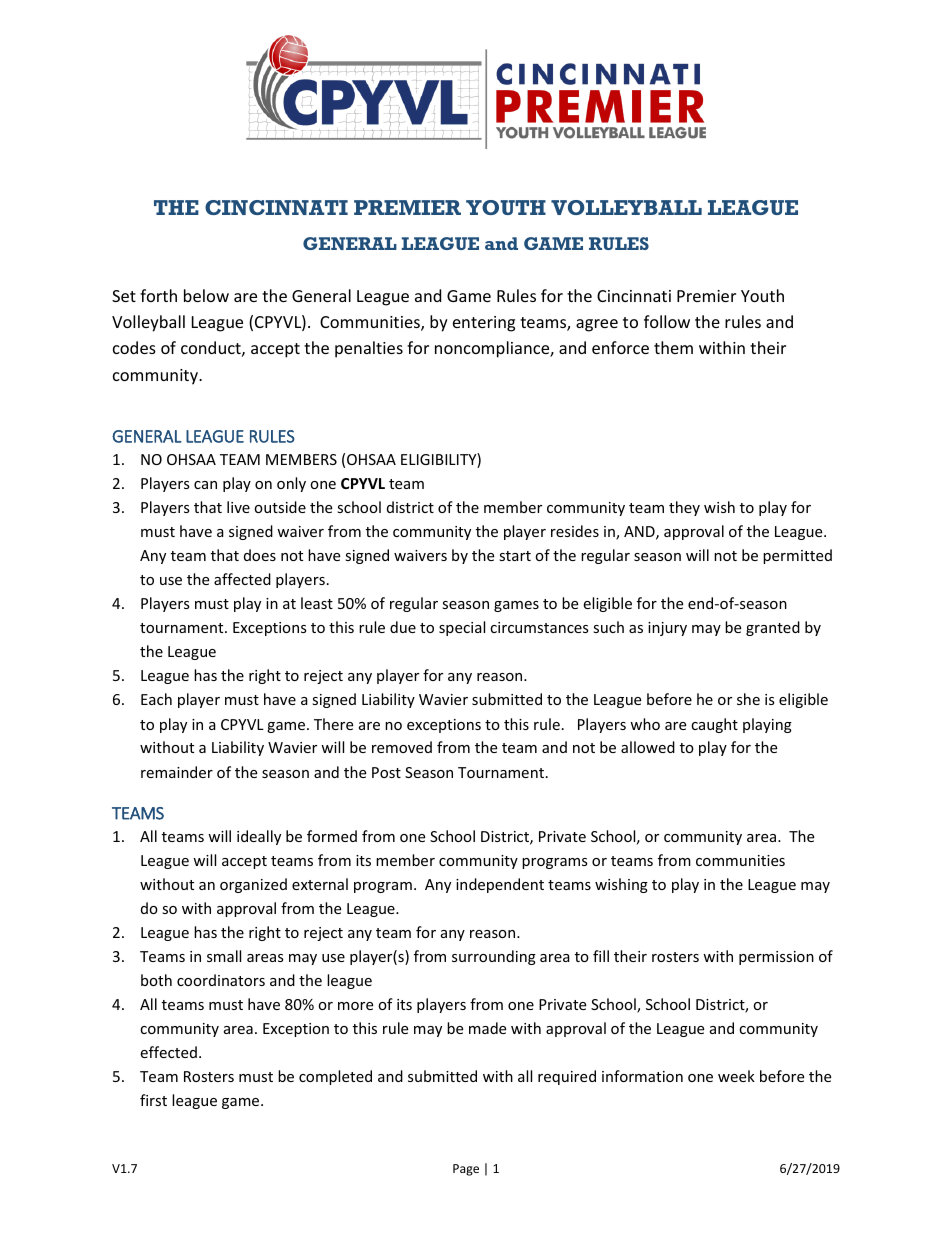  I want to click on they, so click(684, 508).
